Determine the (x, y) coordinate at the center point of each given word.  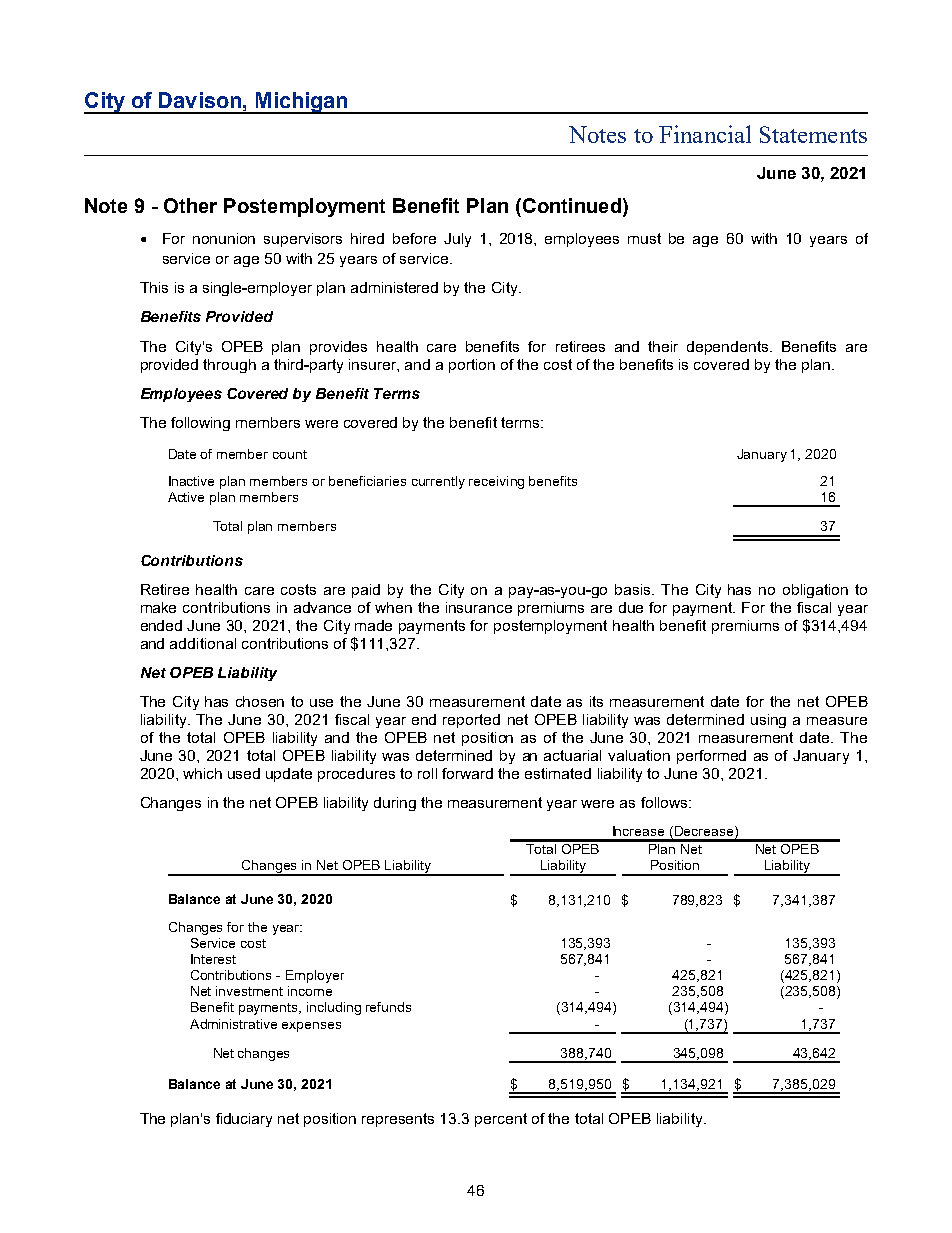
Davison (200, 100)
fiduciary (244, 1120)
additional (203, 643)
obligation (815, 591)
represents (398, 1120)
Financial (705, 134)
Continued (570, 205)
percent (501, 1120)
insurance (479, 607)
